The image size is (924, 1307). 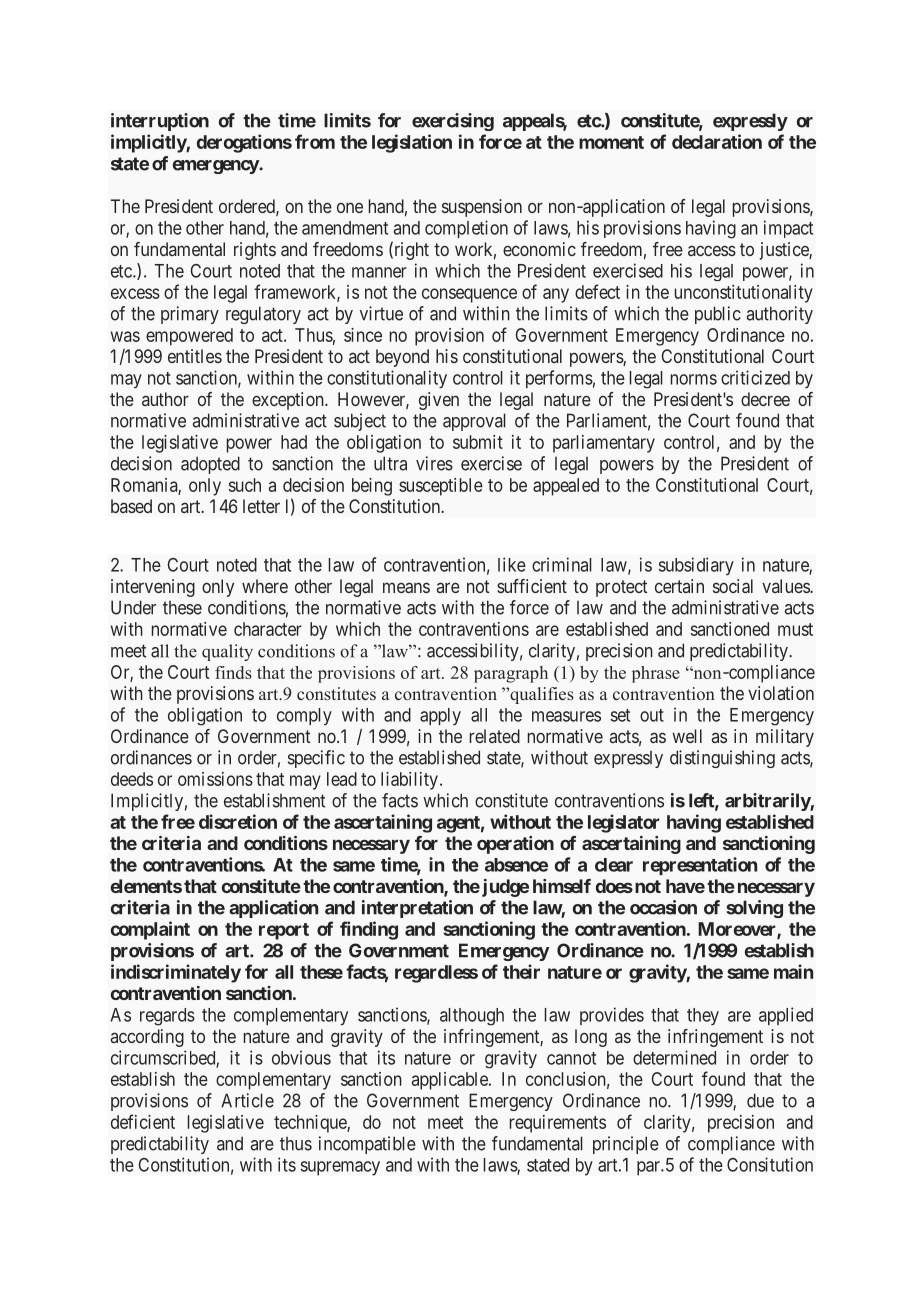 I want to click on paragraph, so click(x=511, y=674).
